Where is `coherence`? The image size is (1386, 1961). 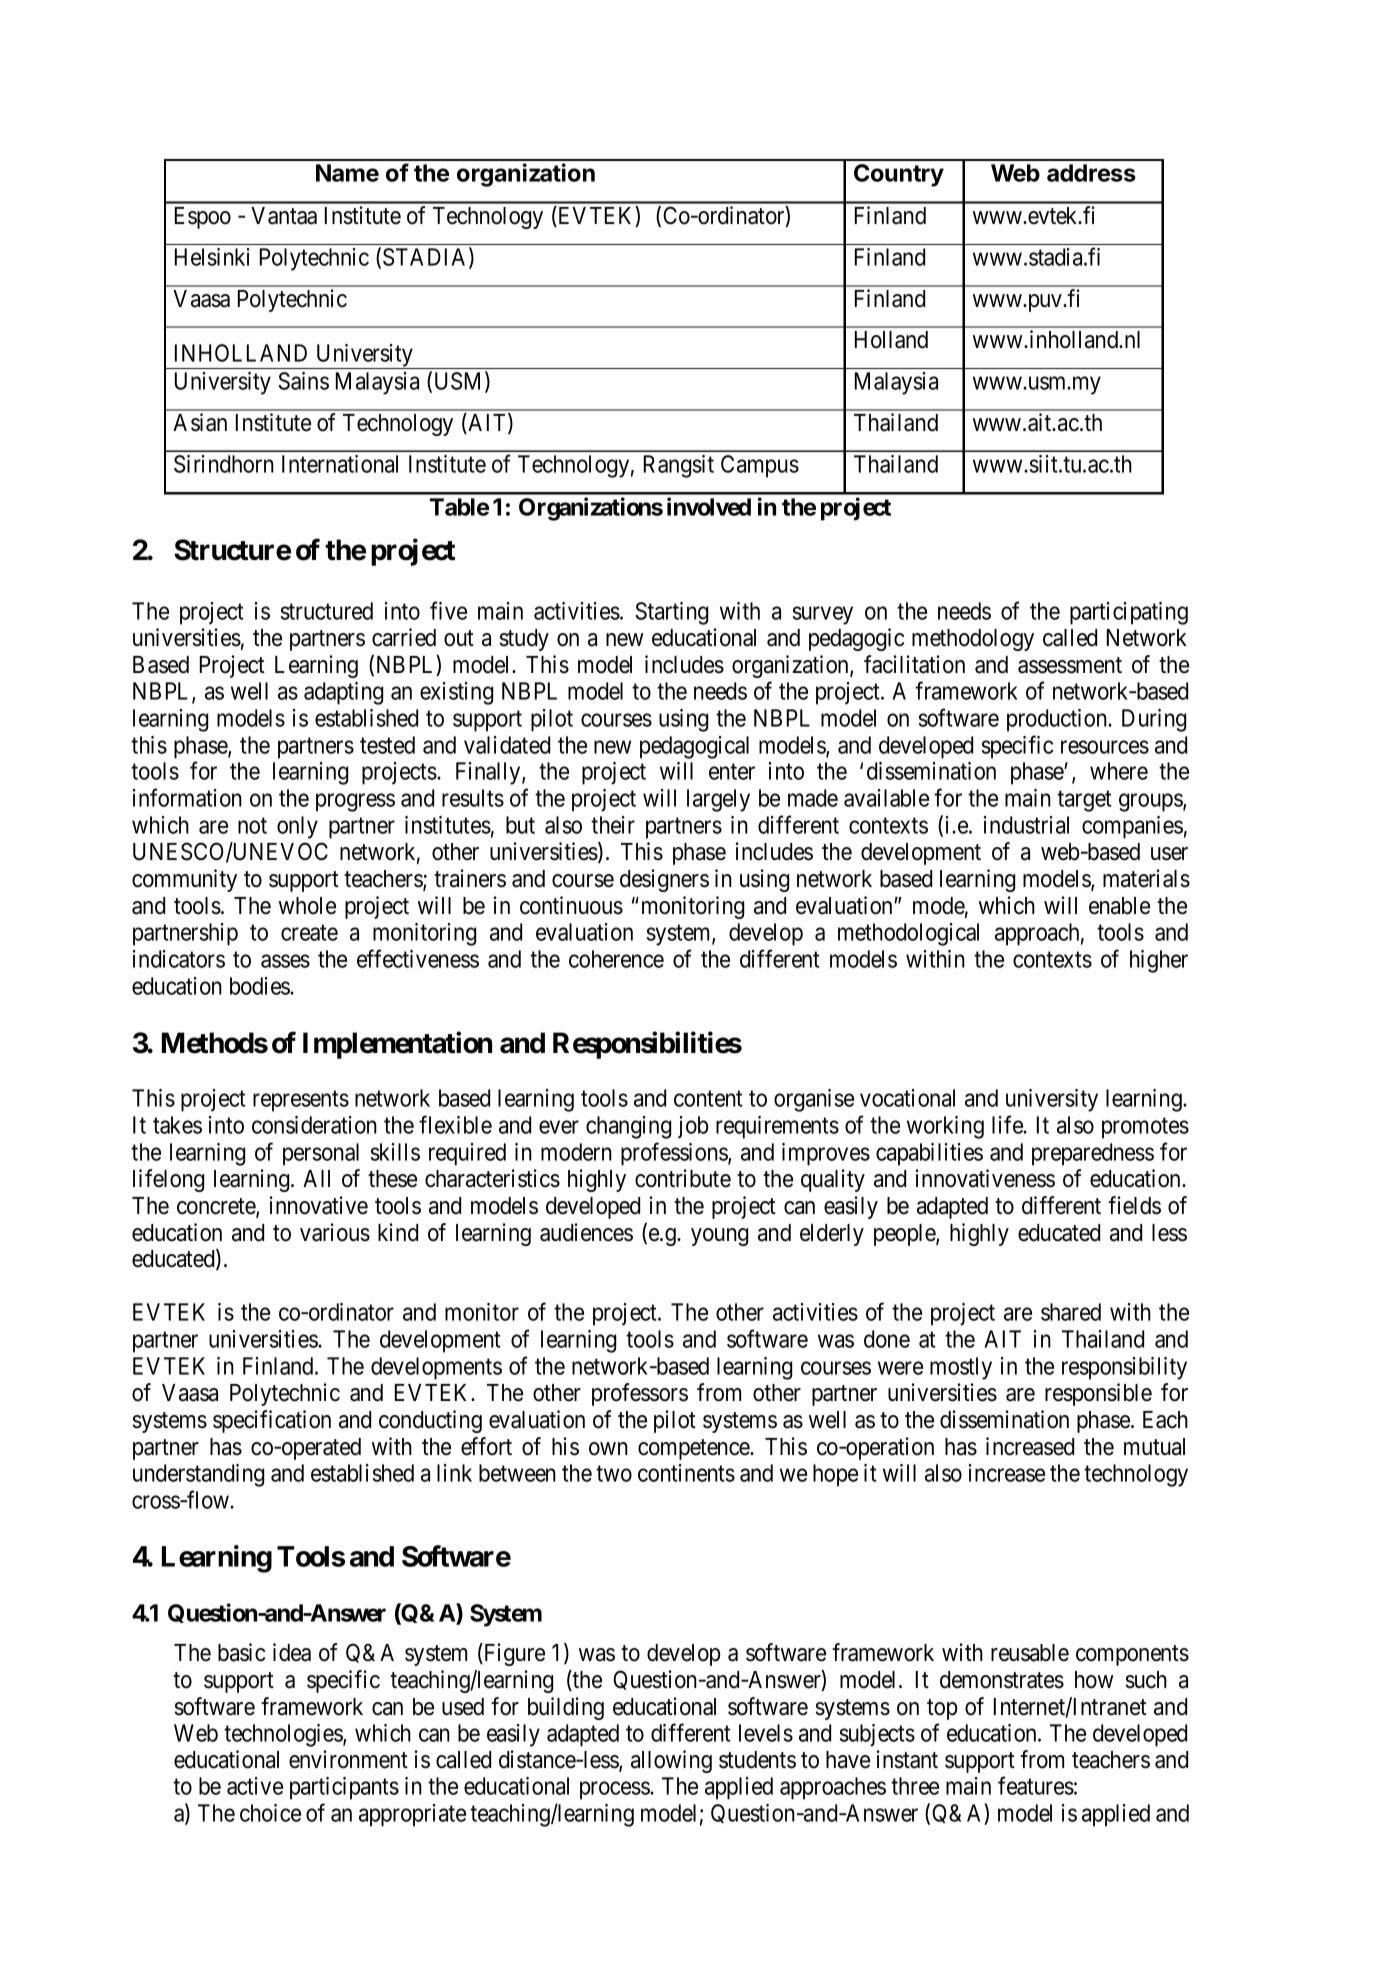
coherence is located at coordinates (616, 959).
